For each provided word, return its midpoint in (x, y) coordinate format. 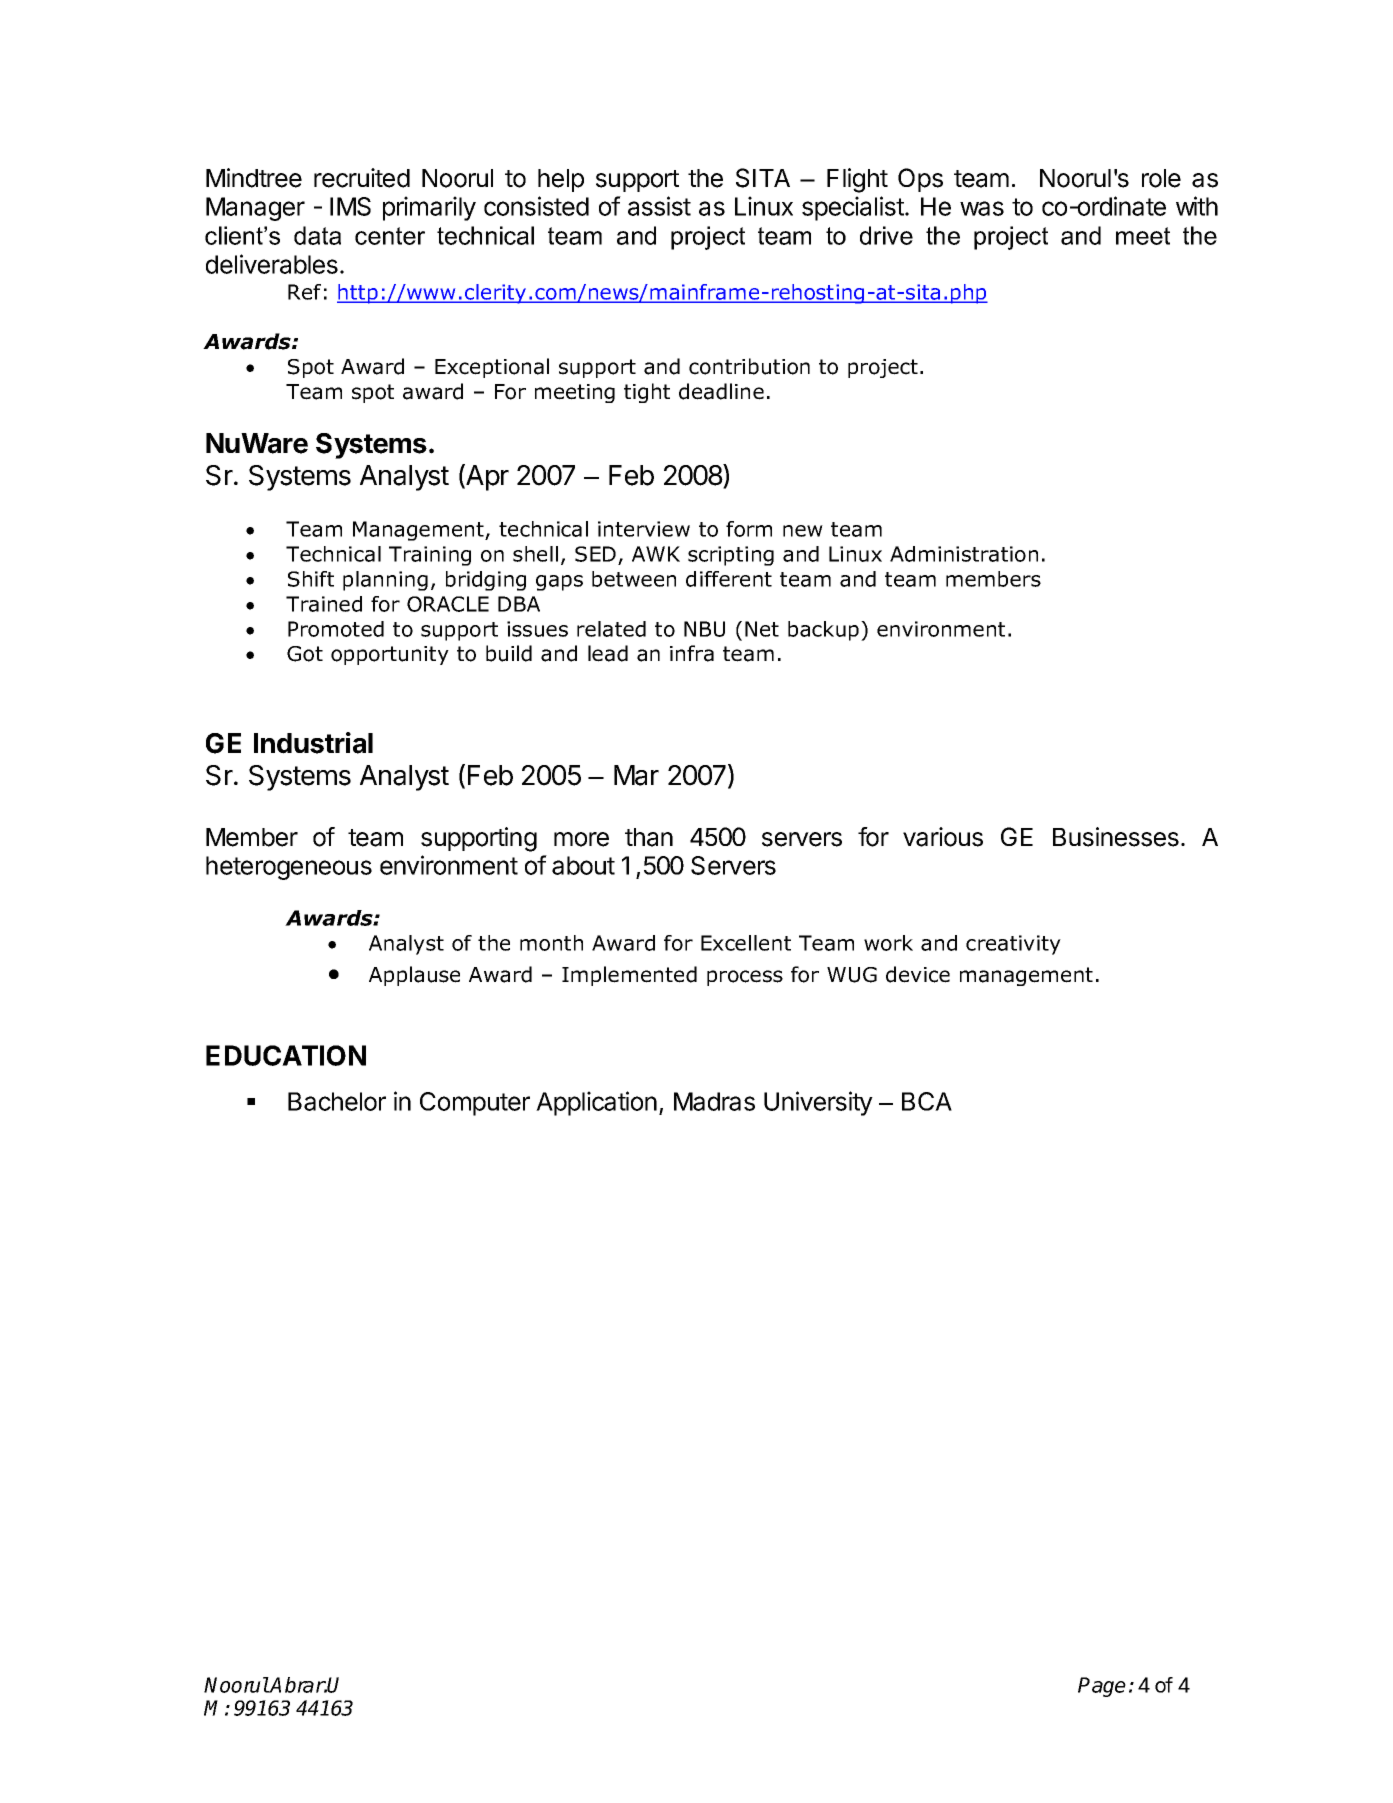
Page (1102, 1687)
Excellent (746, 943)
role (1161, 178)
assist (659, 206)
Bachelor (337, 1101)
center (390, 236)
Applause (414, 976)
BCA (927, 1101)
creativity (1013, 945)
